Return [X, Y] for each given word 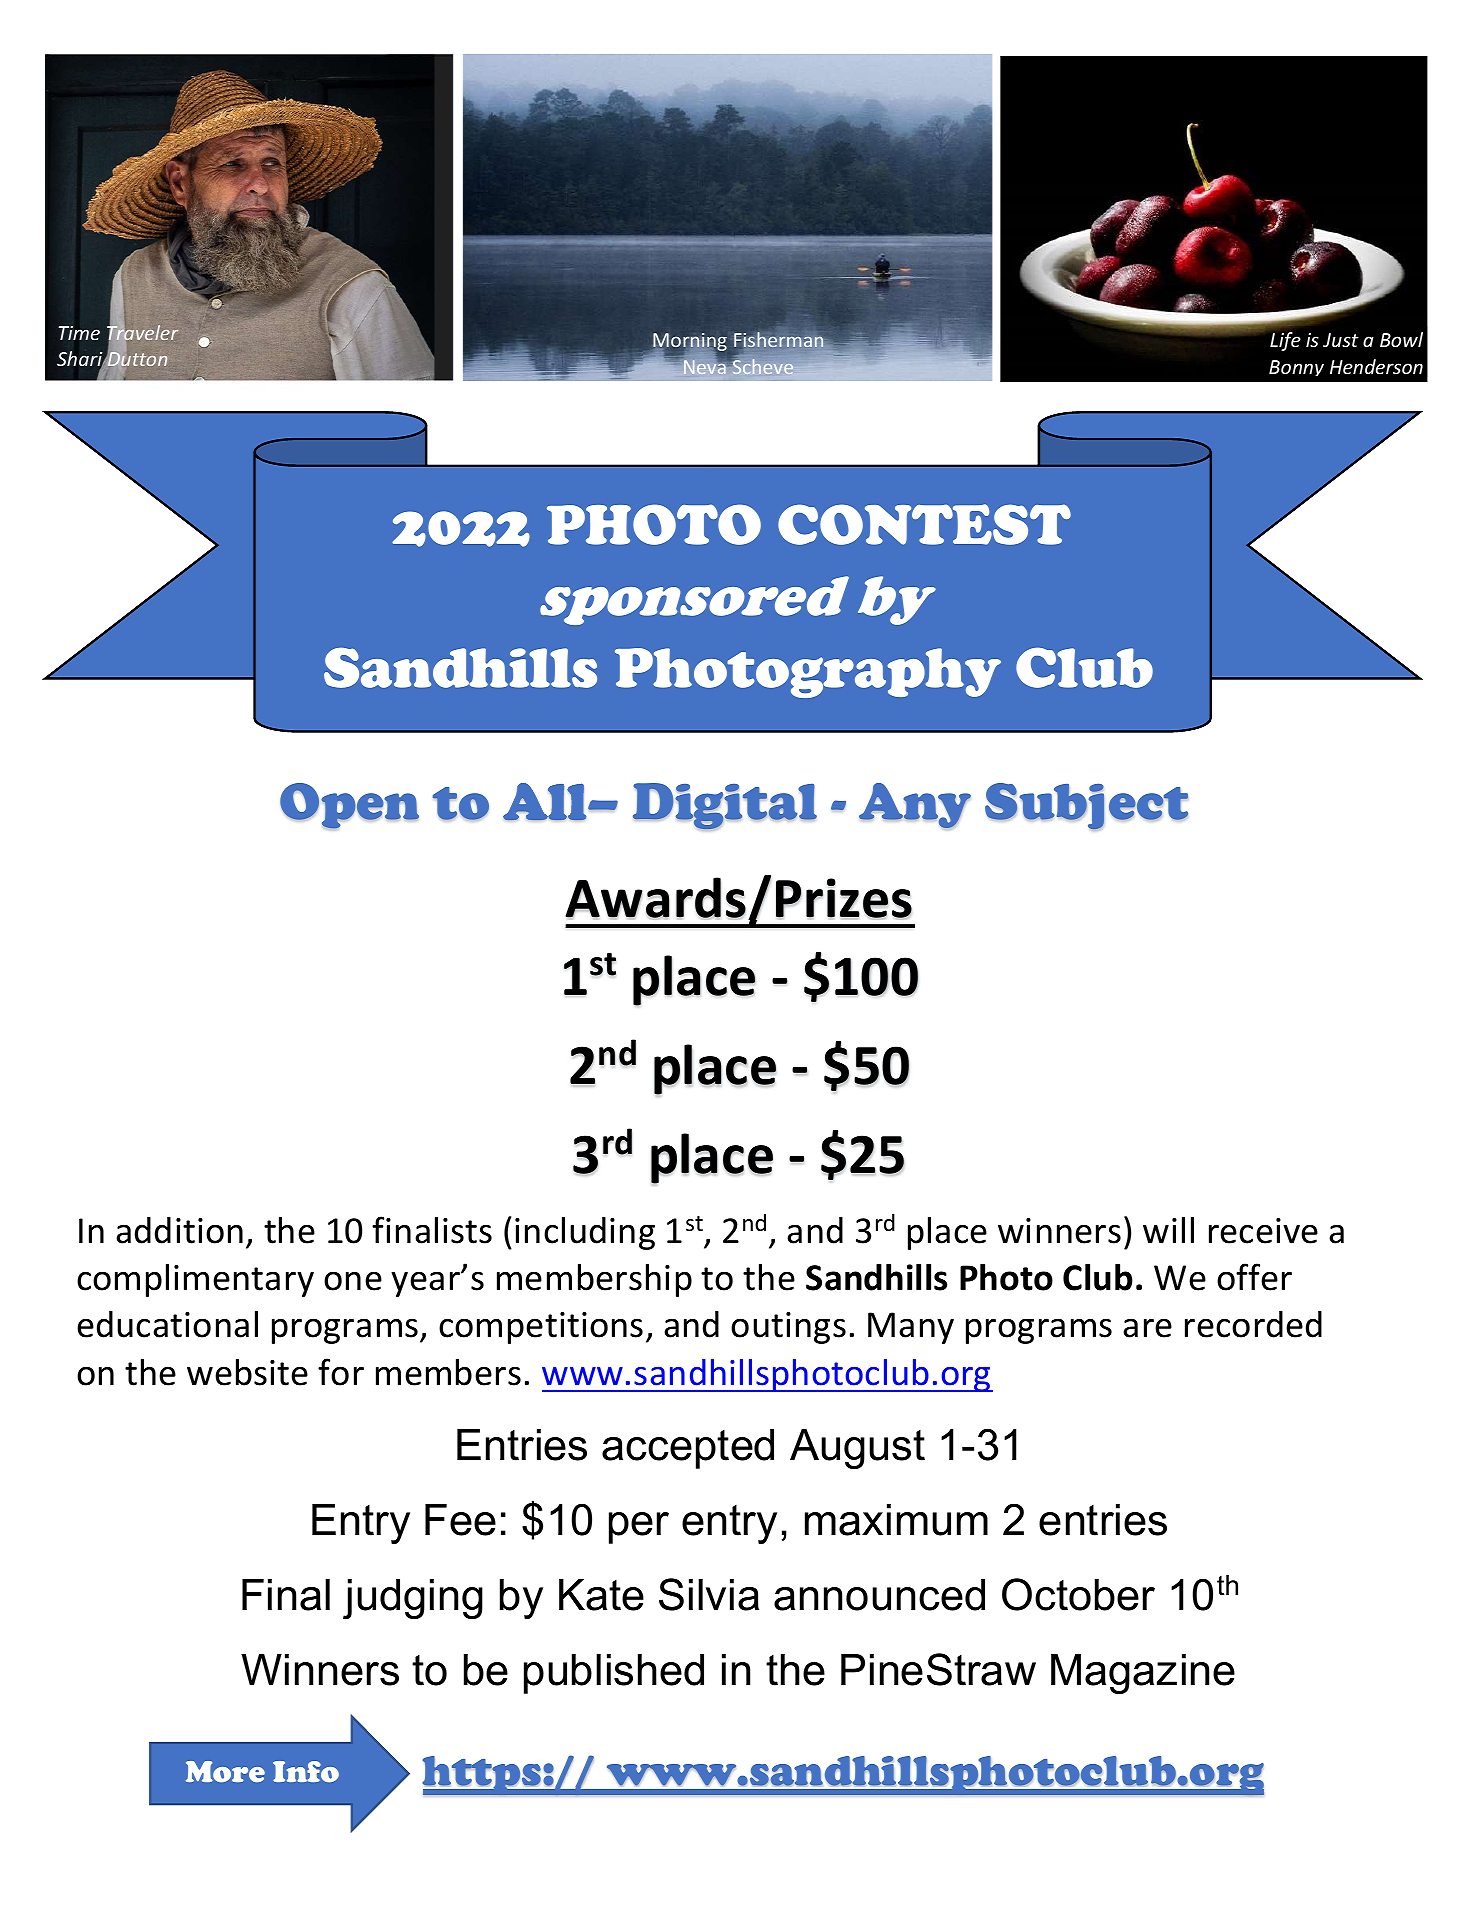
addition [179, 1230]
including [585, 1233]
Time [79, 333]
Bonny [1296, 368]
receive [1263, 1231]
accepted [688, 1449]
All [546, 802]
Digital [725, 807]
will [1168, 1230]
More [225, 1772]
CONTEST [924, 524]
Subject [1086, 807]
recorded [1253, 1324]
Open [349, 806]
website [247, 1372]
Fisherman [780, 341]
